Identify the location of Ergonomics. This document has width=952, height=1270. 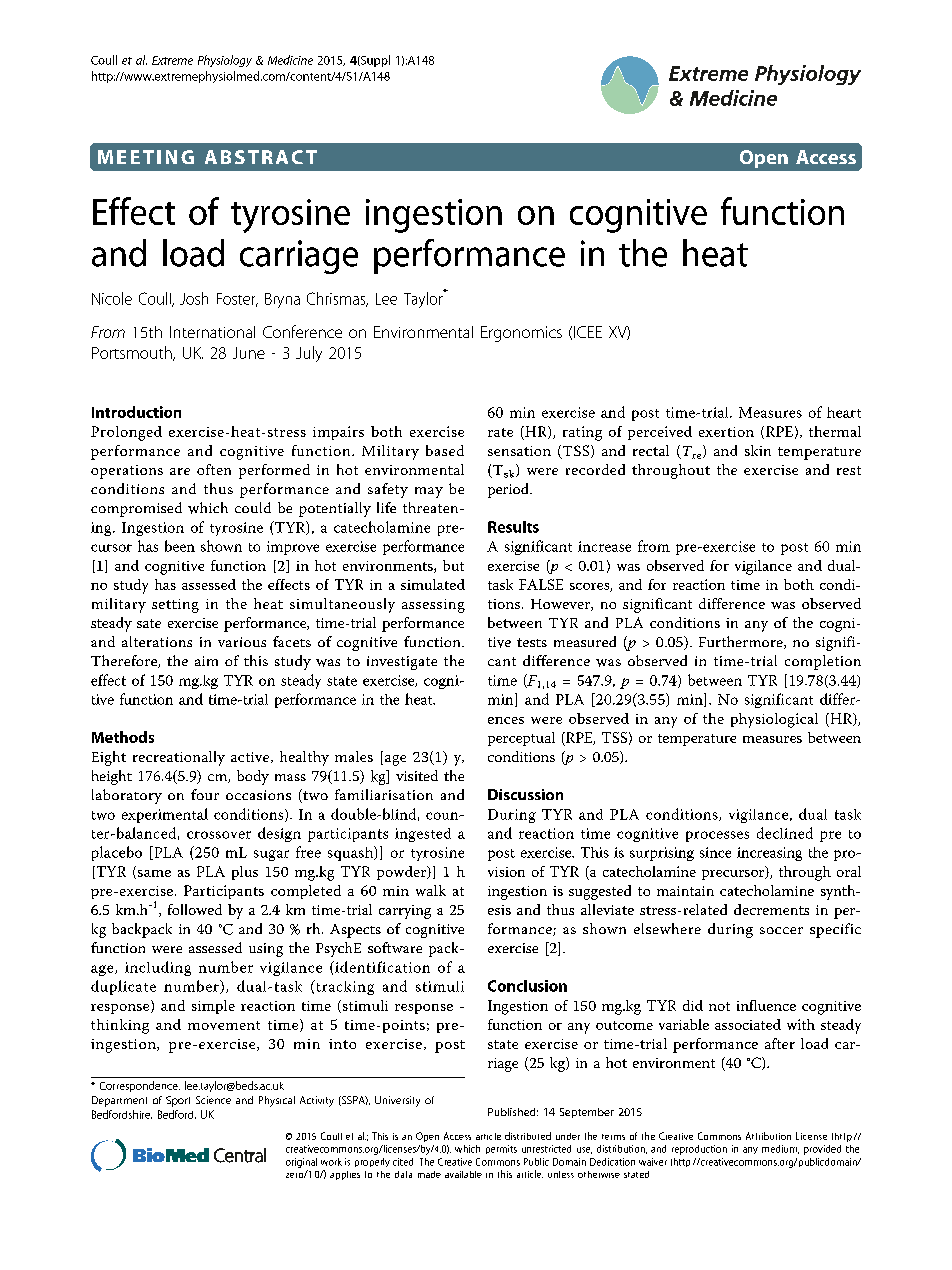
(521, 334).
